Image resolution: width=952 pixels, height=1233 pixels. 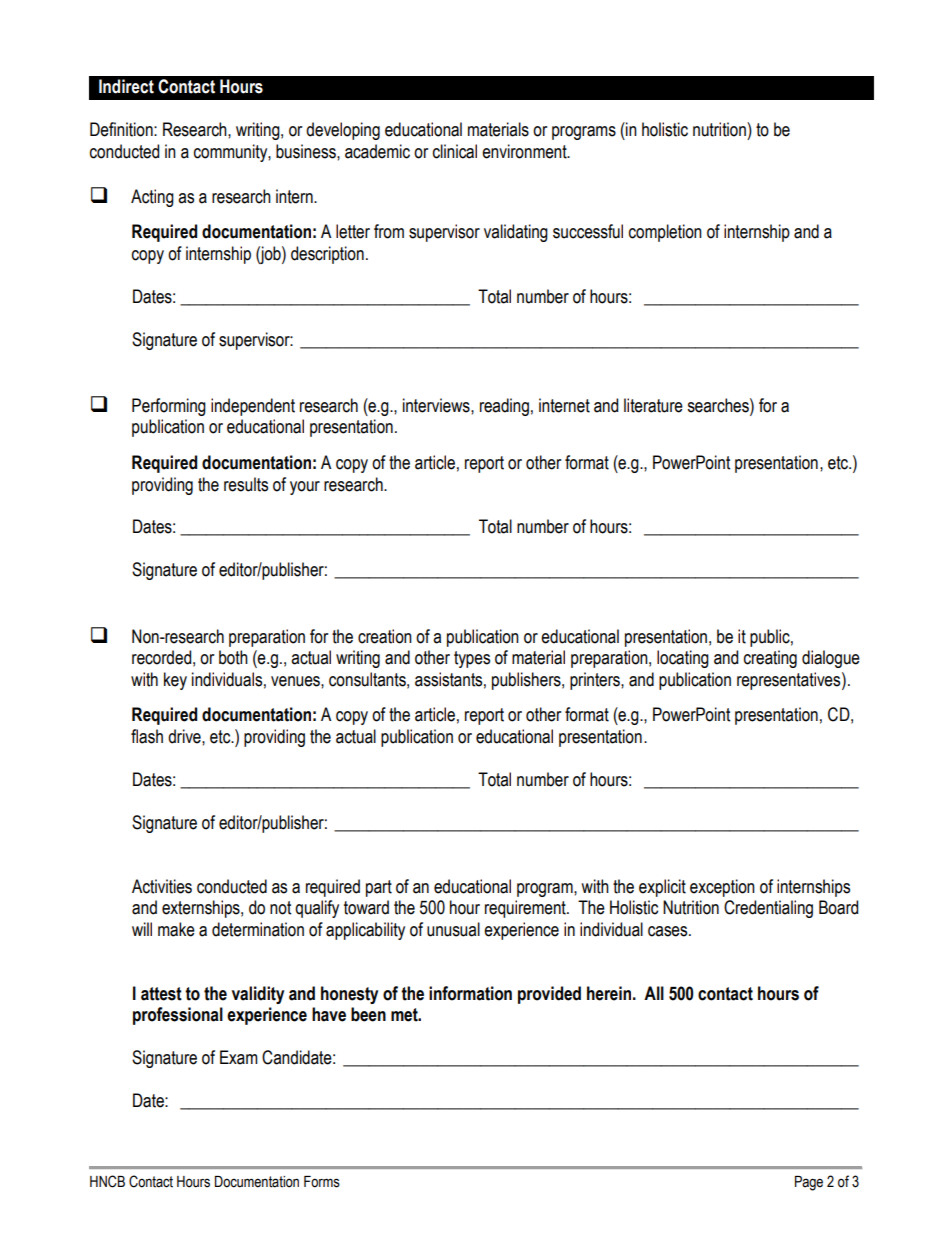 I want to click on completion, so click(x=665, y=233).
